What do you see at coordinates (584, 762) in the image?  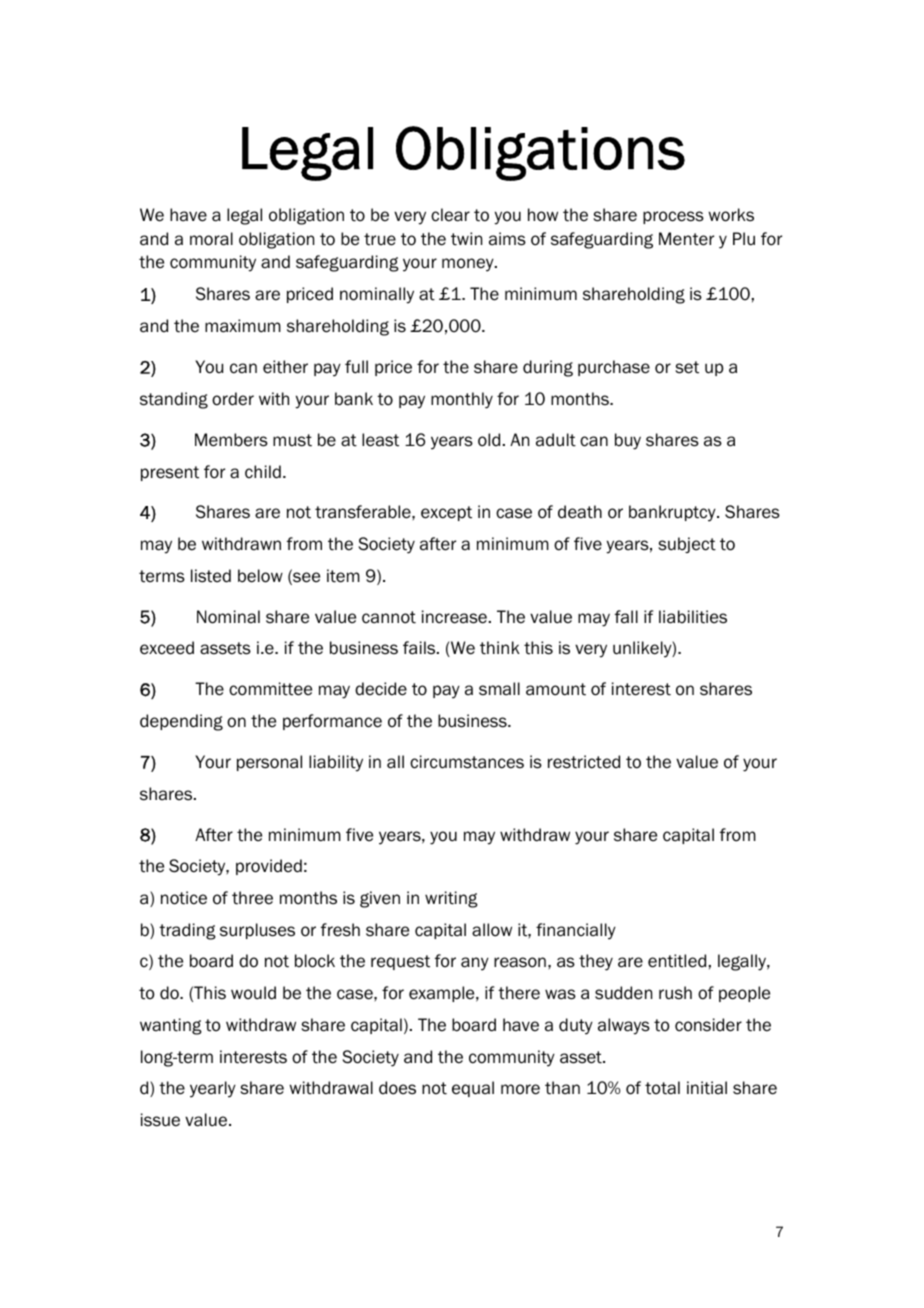 I see `restricted` at bounding box center [584, 762].
